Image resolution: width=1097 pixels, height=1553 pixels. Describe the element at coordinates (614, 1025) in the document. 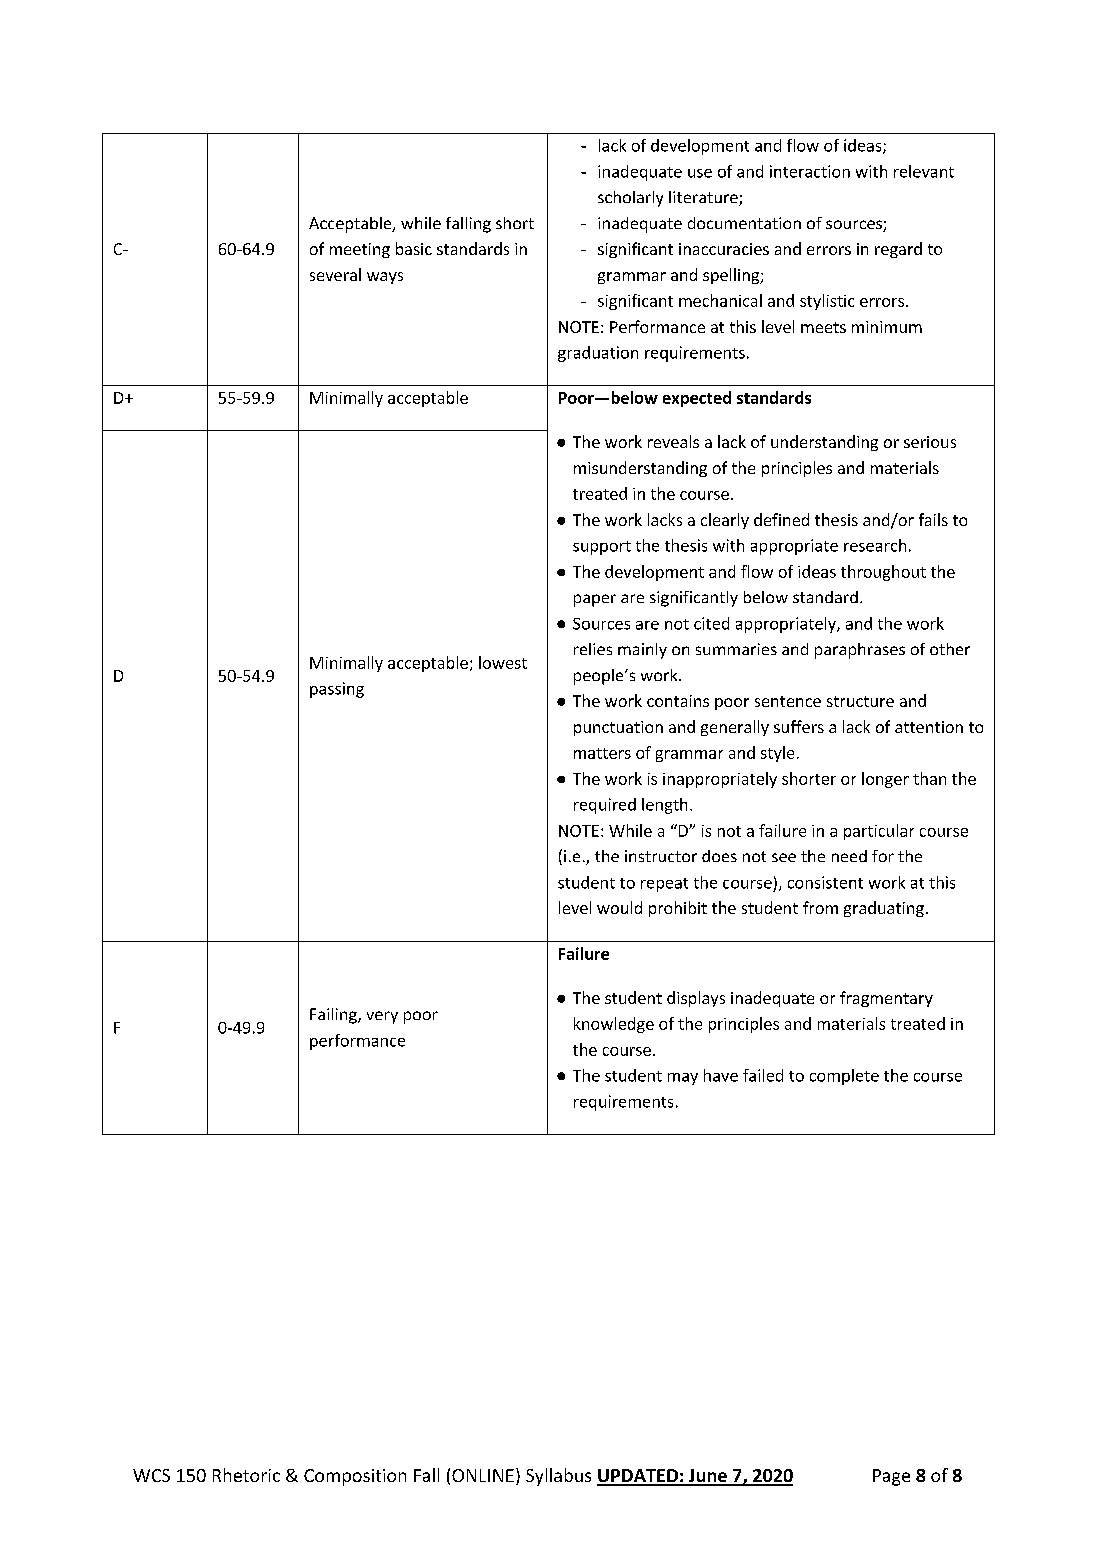

I see `knowledge` at that location.
